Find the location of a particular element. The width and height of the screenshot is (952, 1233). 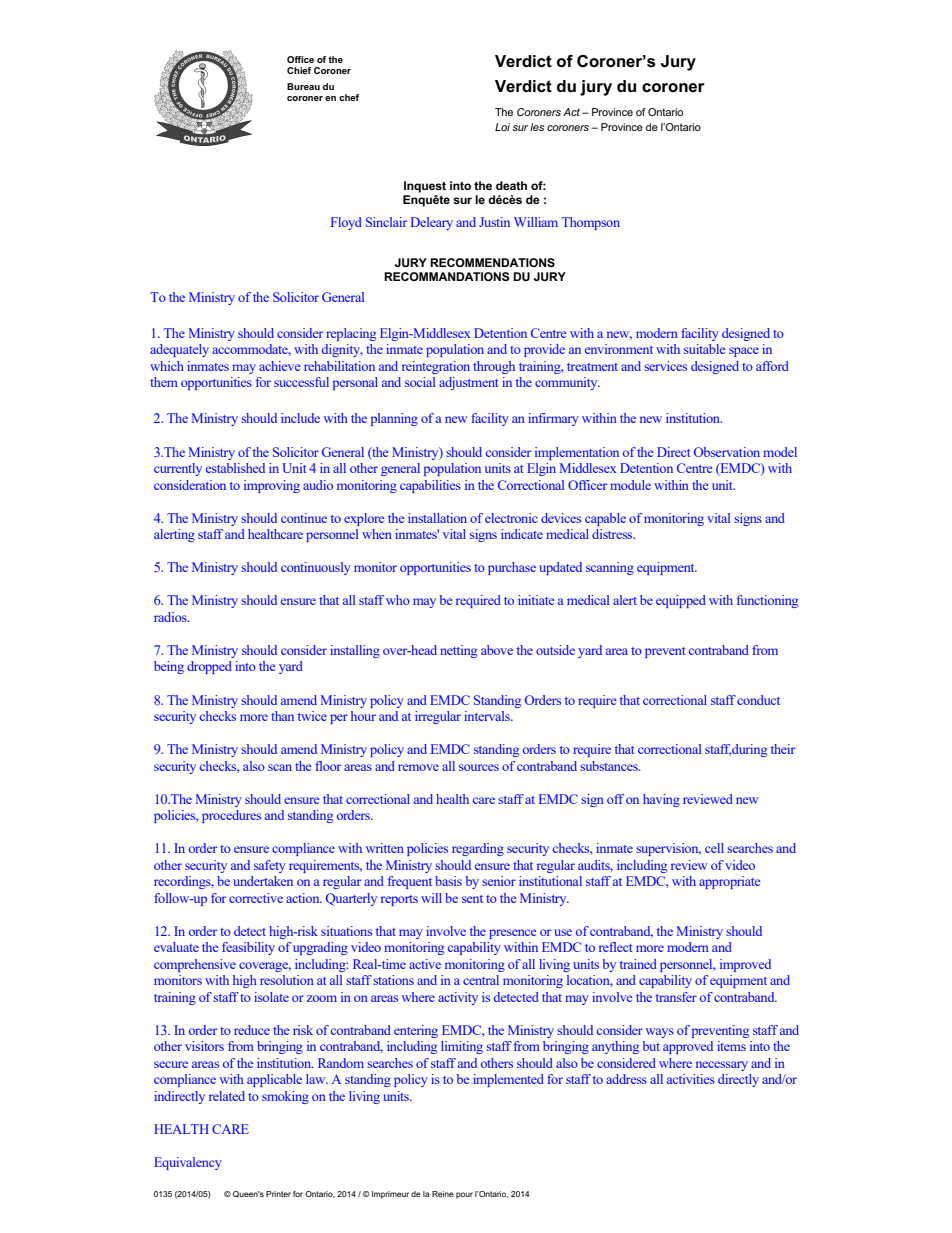

feasibility is located at coordinates (248, 948).
